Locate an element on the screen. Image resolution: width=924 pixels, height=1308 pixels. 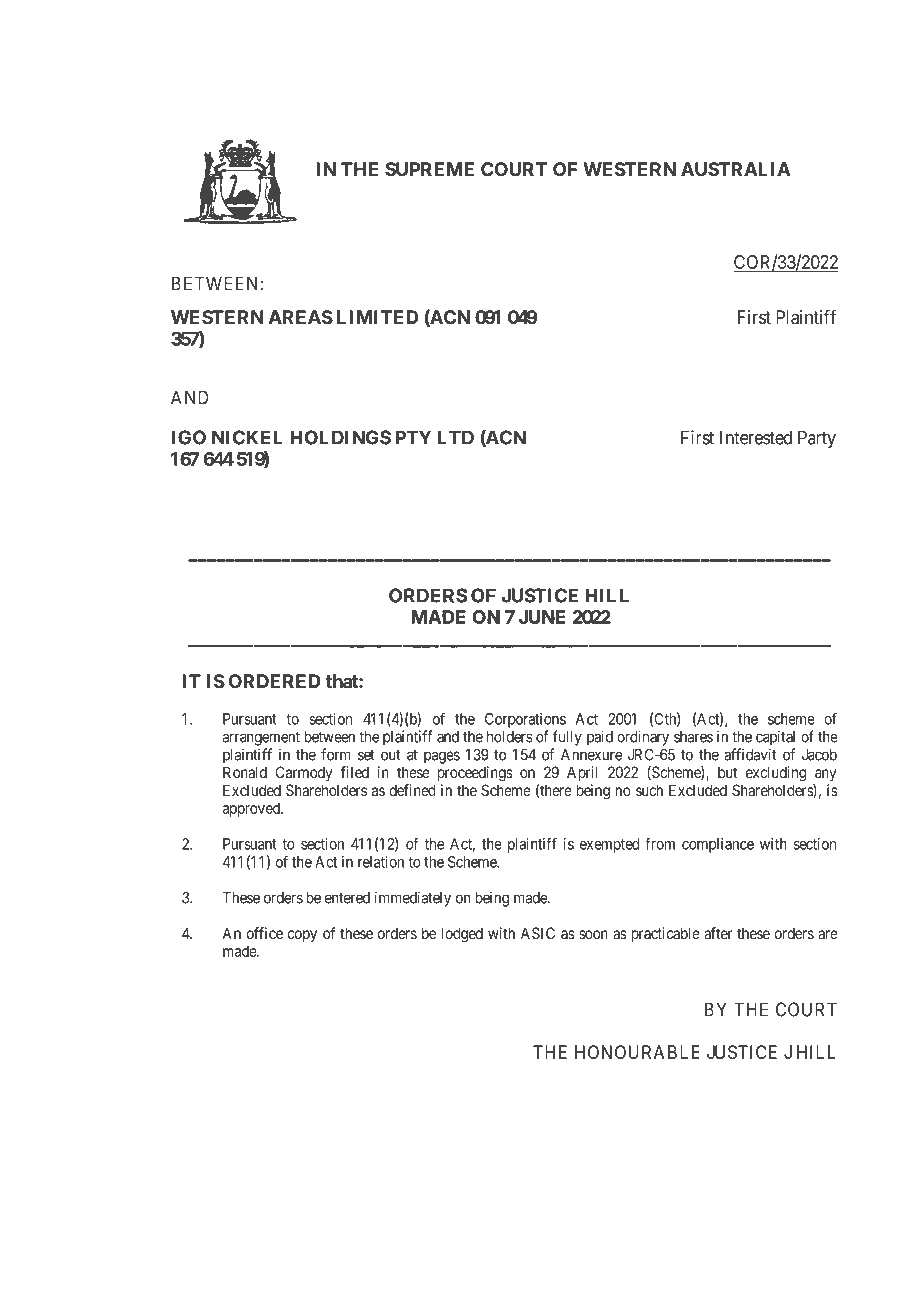
HONOURABLE is located at coordinates (637, 1052).
